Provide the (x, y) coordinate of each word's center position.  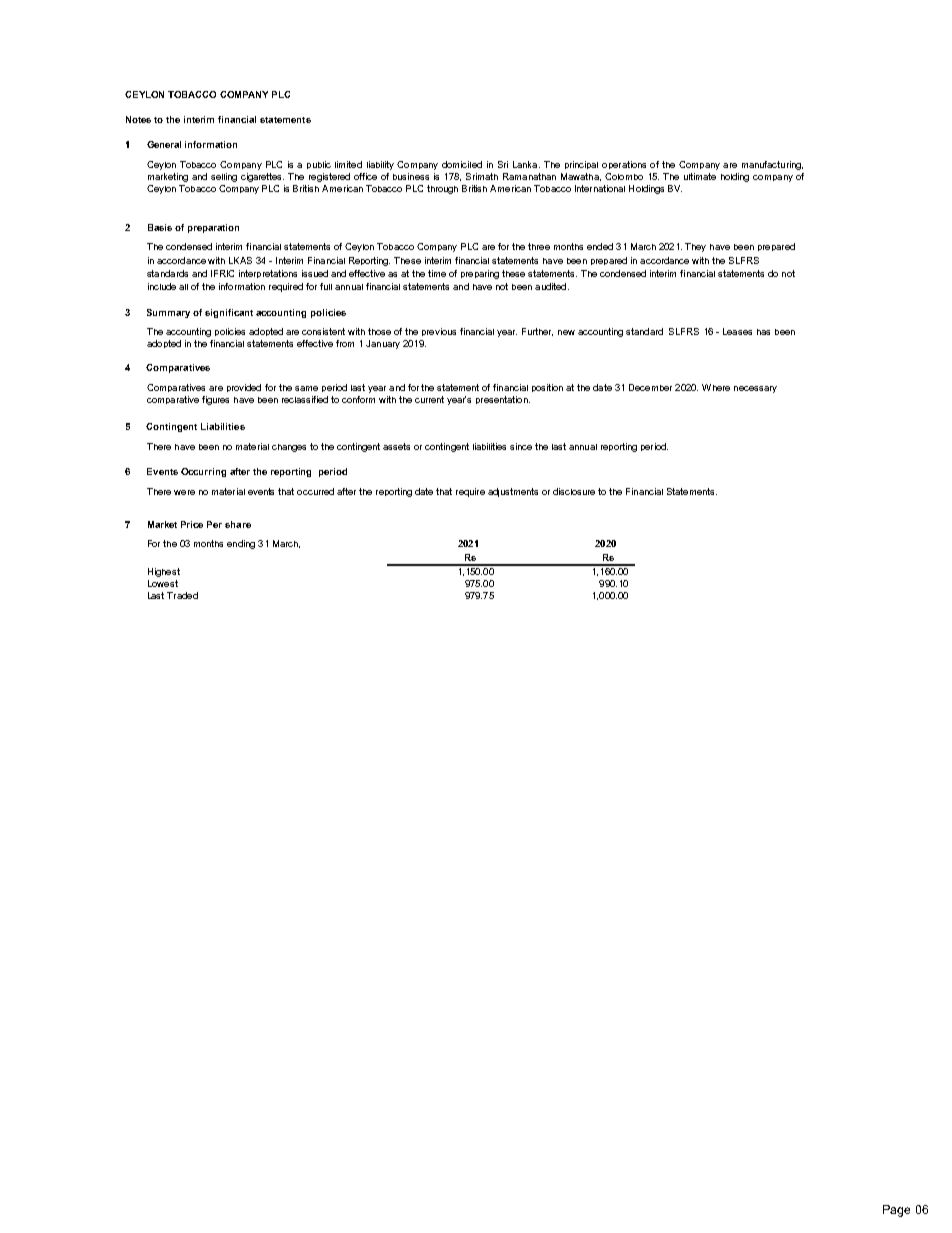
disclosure (574, 491)
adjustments (513, 492)
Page (896, 1211)
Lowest (163, 583)
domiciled (462, 164)
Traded (182, 595)
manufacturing (772, 165)
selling (224, 177)
